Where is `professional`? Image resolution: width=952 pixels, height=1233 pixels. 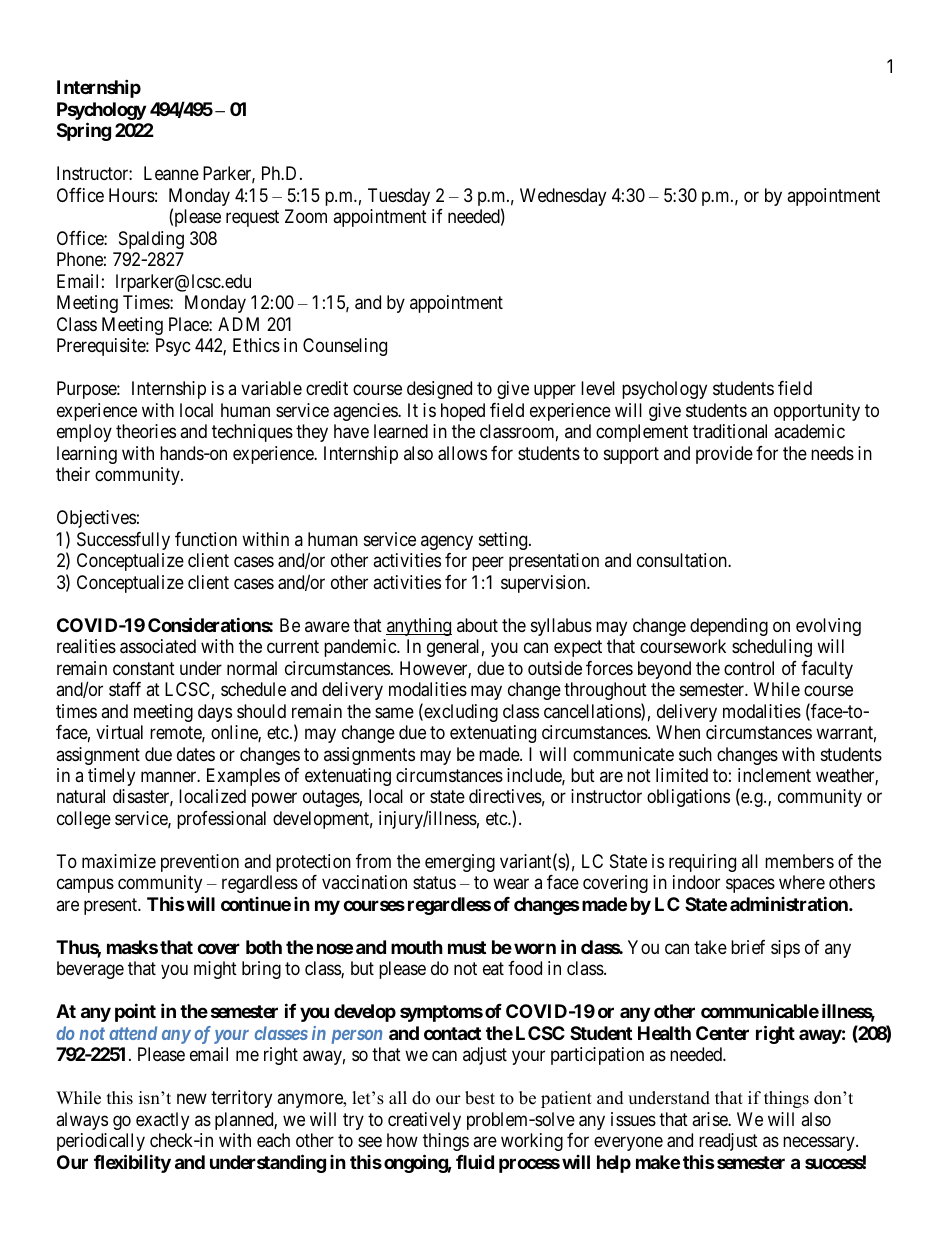 professional is located at coordinates (221, 820).
